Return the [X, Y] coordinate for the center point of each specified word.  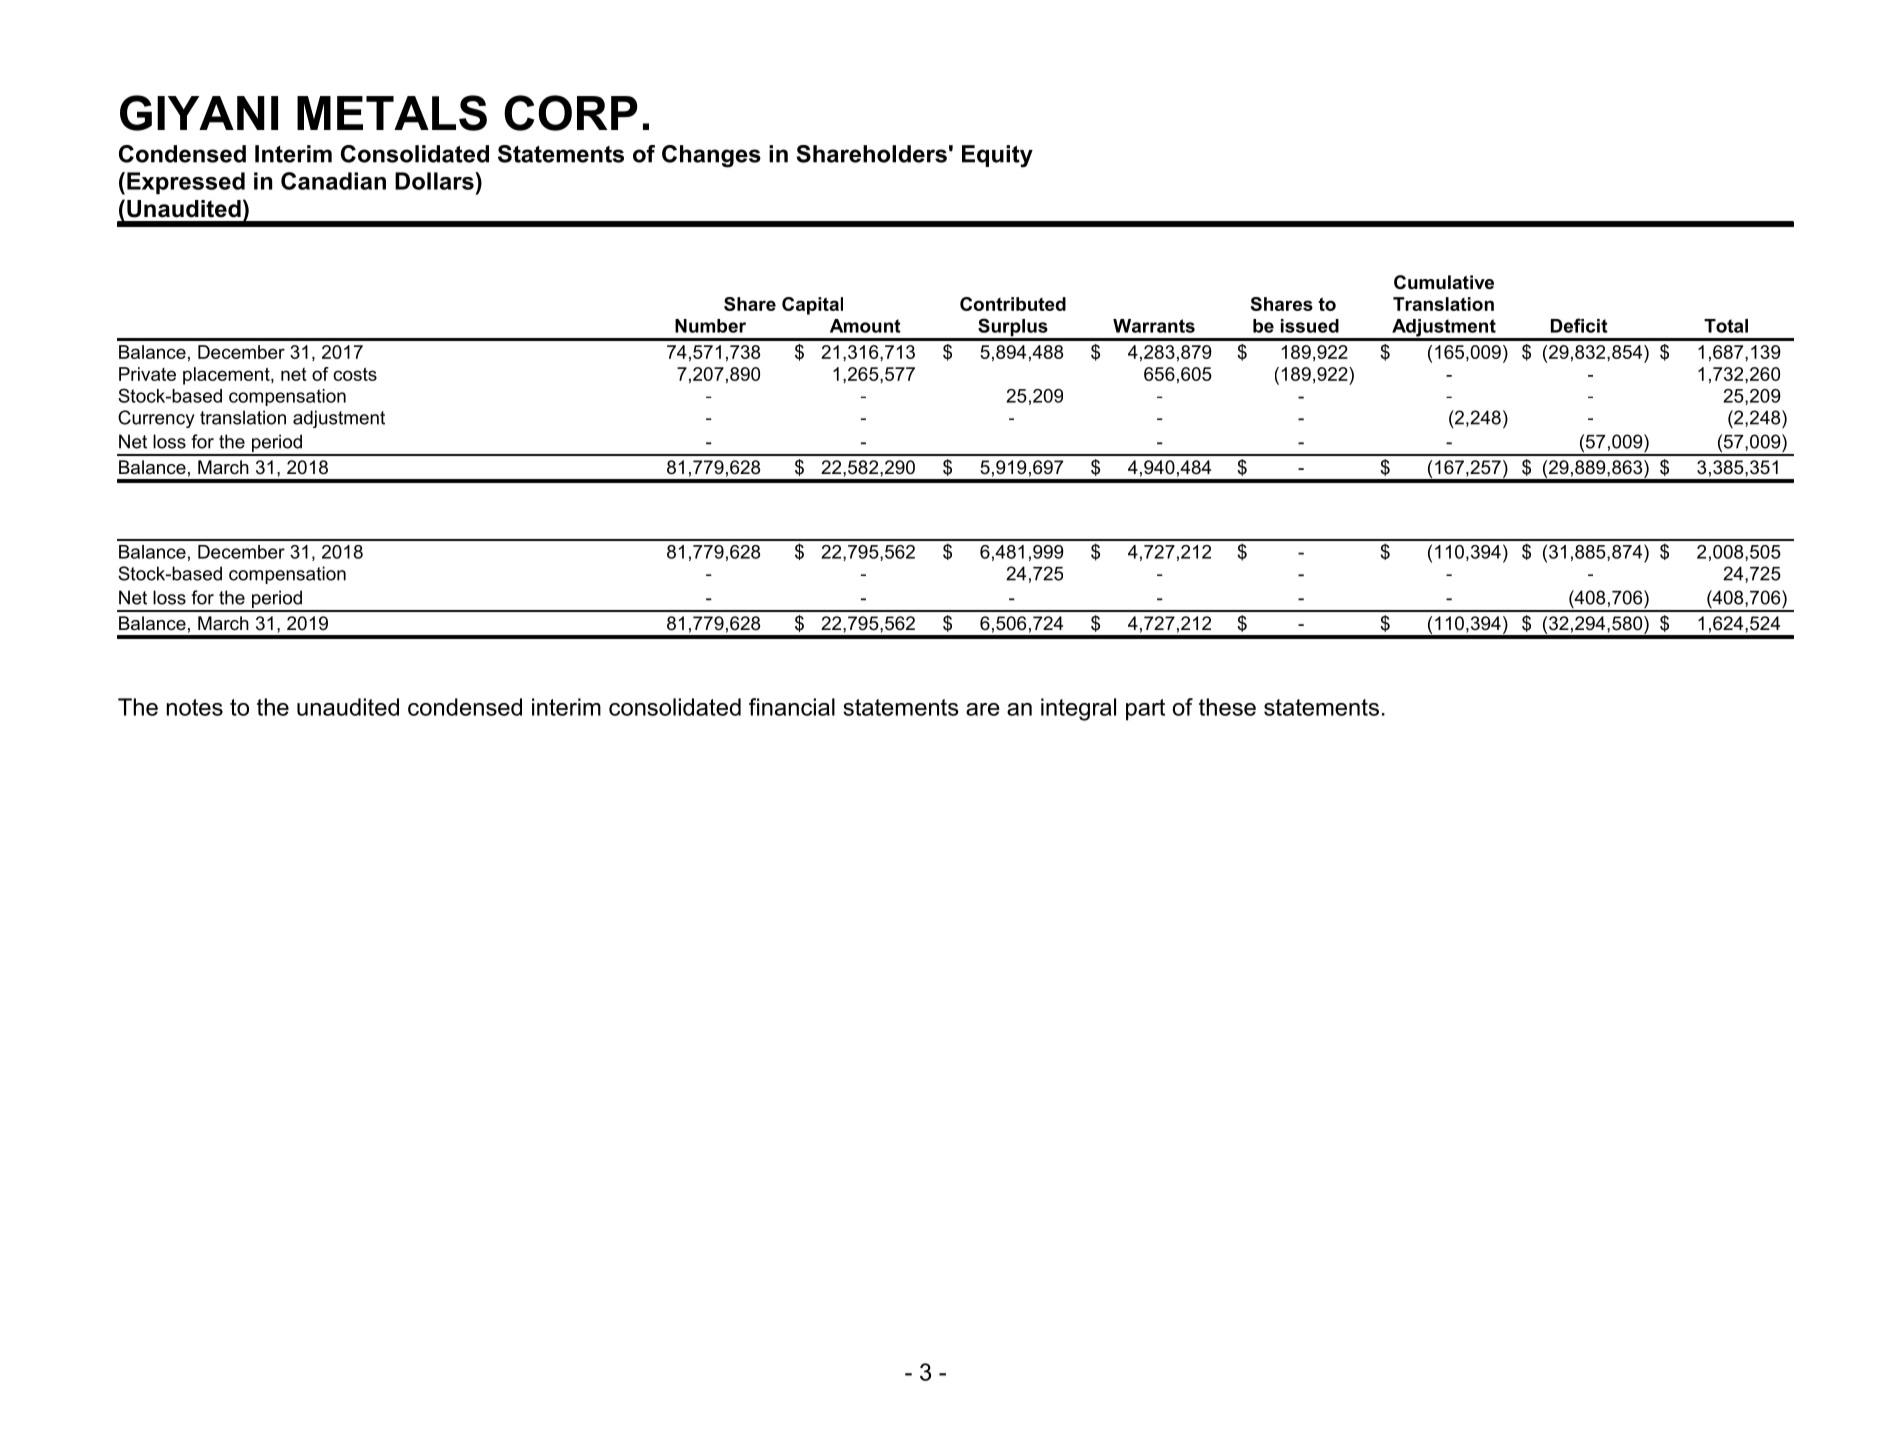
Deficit [1579, 325]
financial [792, 707]
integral [1078, 709]
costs [355, 374]
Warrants [1154, 326]
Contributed [1013, 304]
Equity [997, 156]
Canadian [333, 181]
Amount [865, 326]
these [1227, 707]
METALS [392, 113]
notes [195, 707]
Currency [156, 419]
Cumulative [1444, 282]
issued [1310, 326]
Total [1726, 326]
